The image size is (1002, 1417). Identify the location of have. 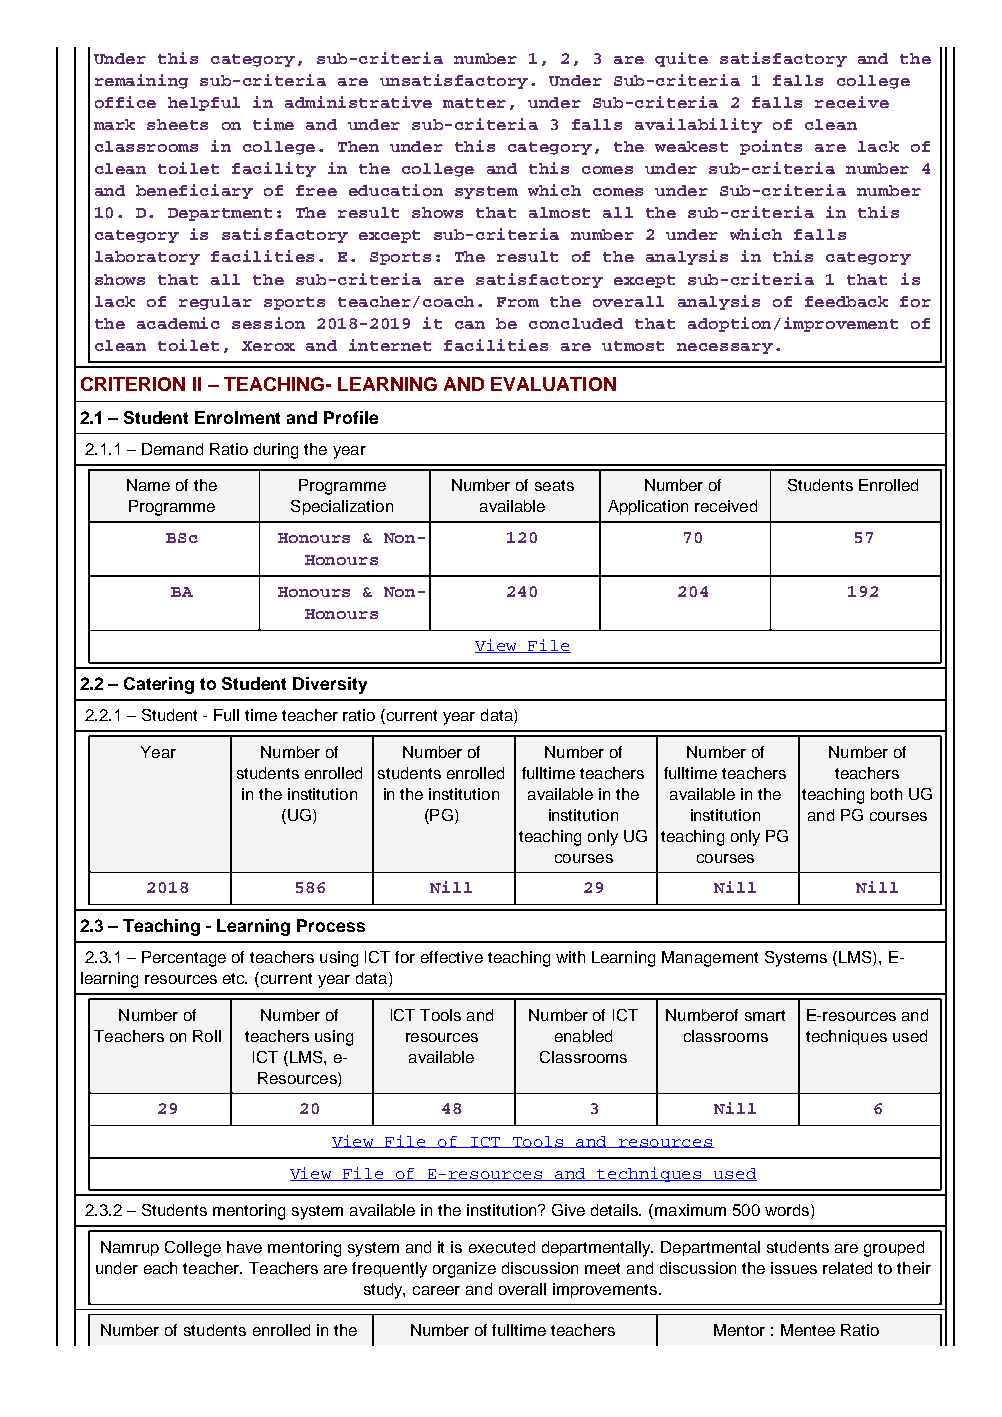
(244, 1247).
